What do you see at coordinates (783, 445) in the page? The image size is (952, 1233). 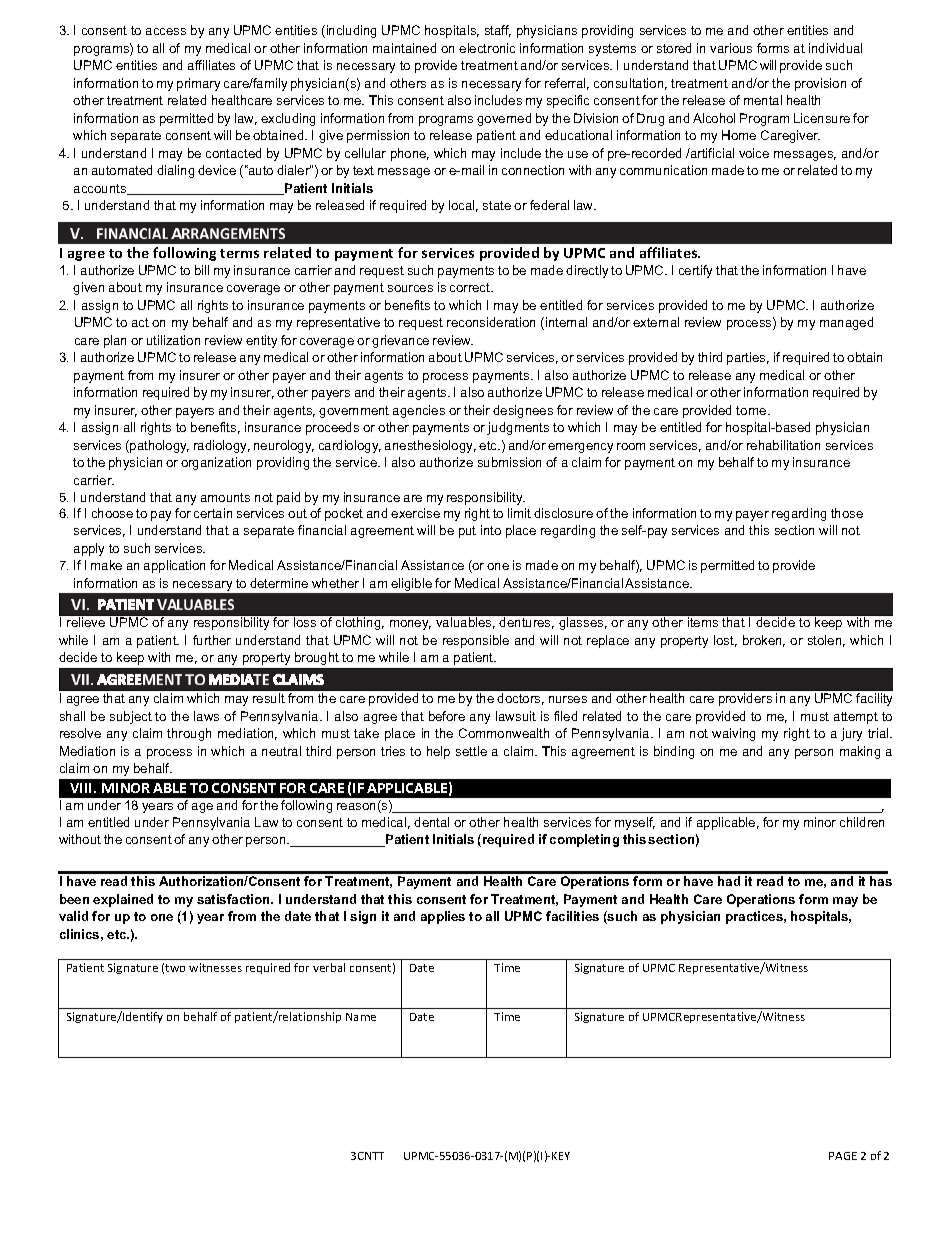 I see `rehabilitation` at bounding box center [783, 445].
